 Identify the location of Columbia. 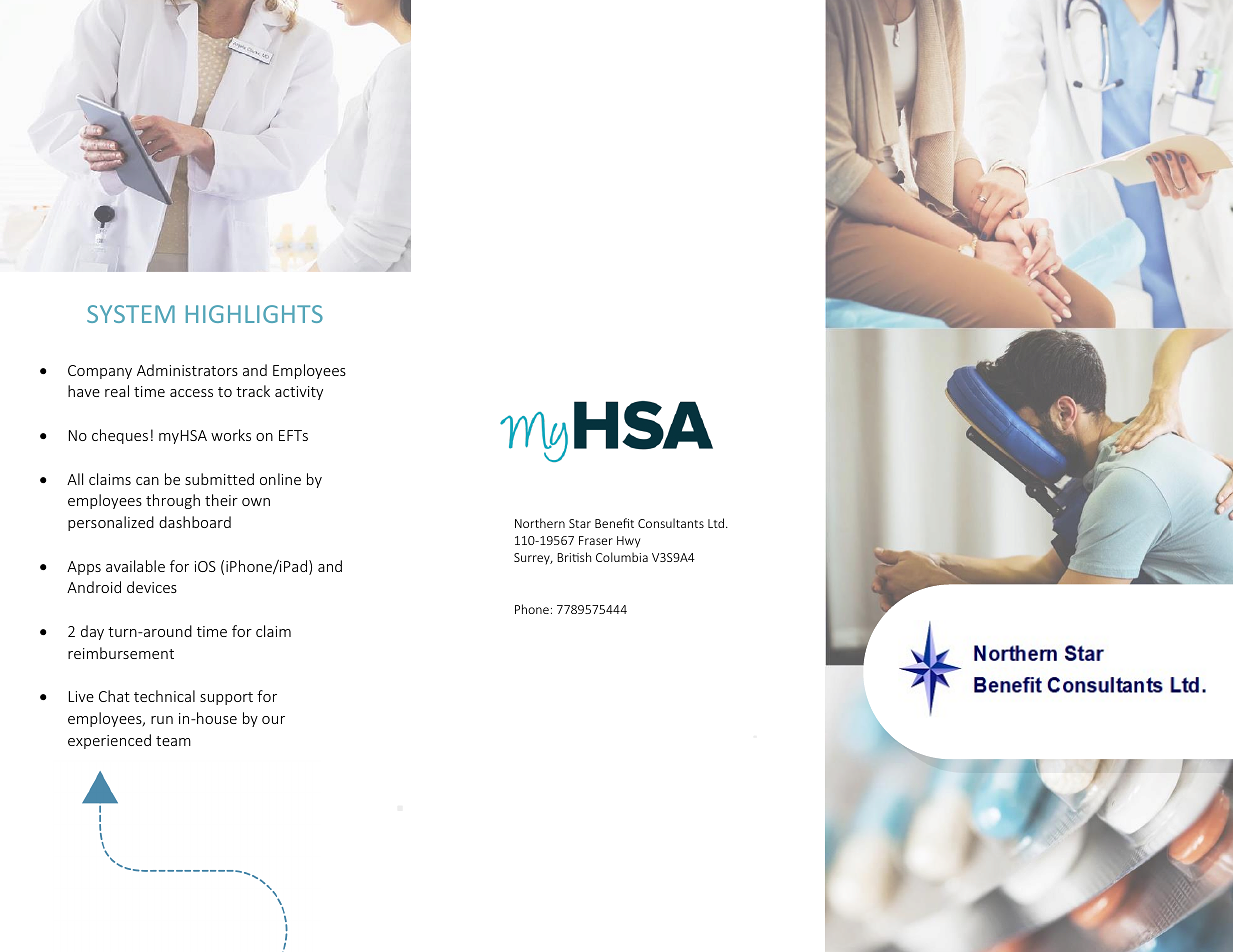
(622, 557).
